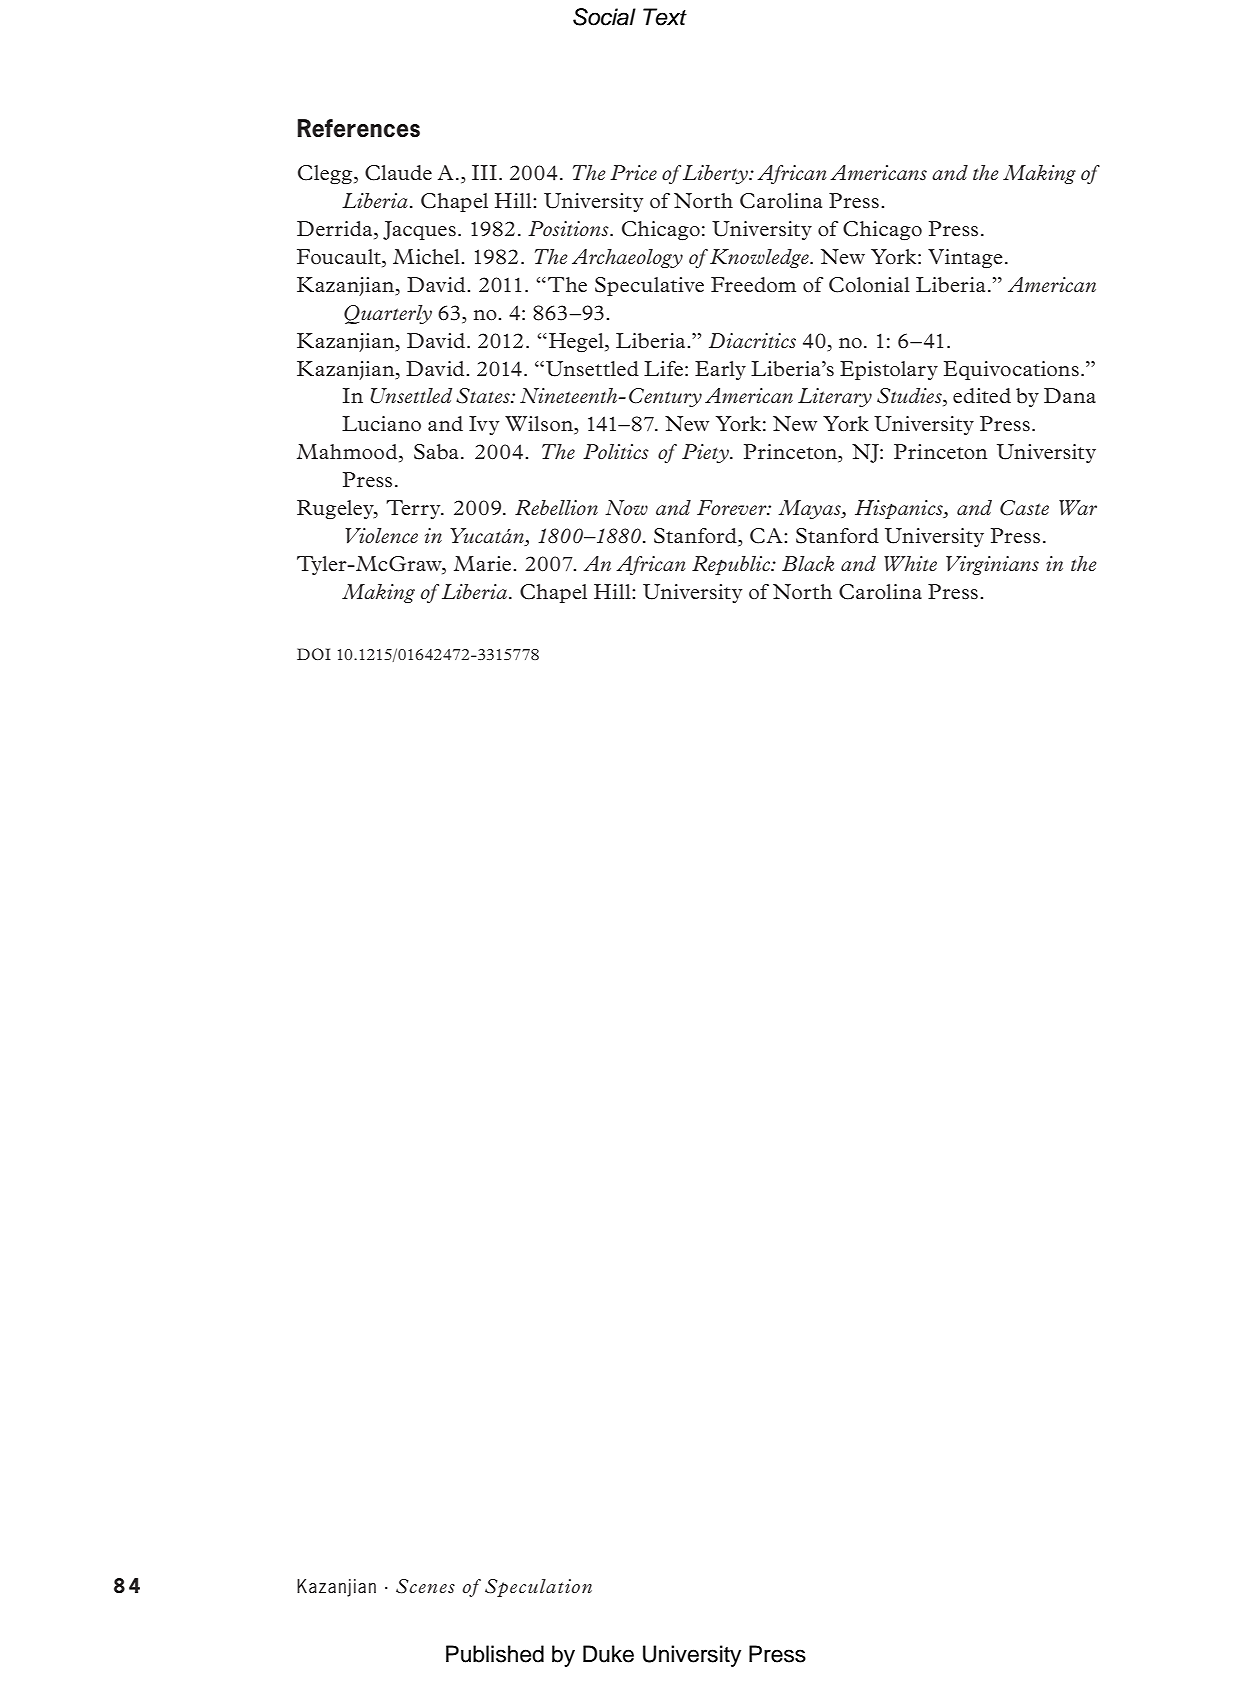  I want to click on Duke, so click(608, 1654).
